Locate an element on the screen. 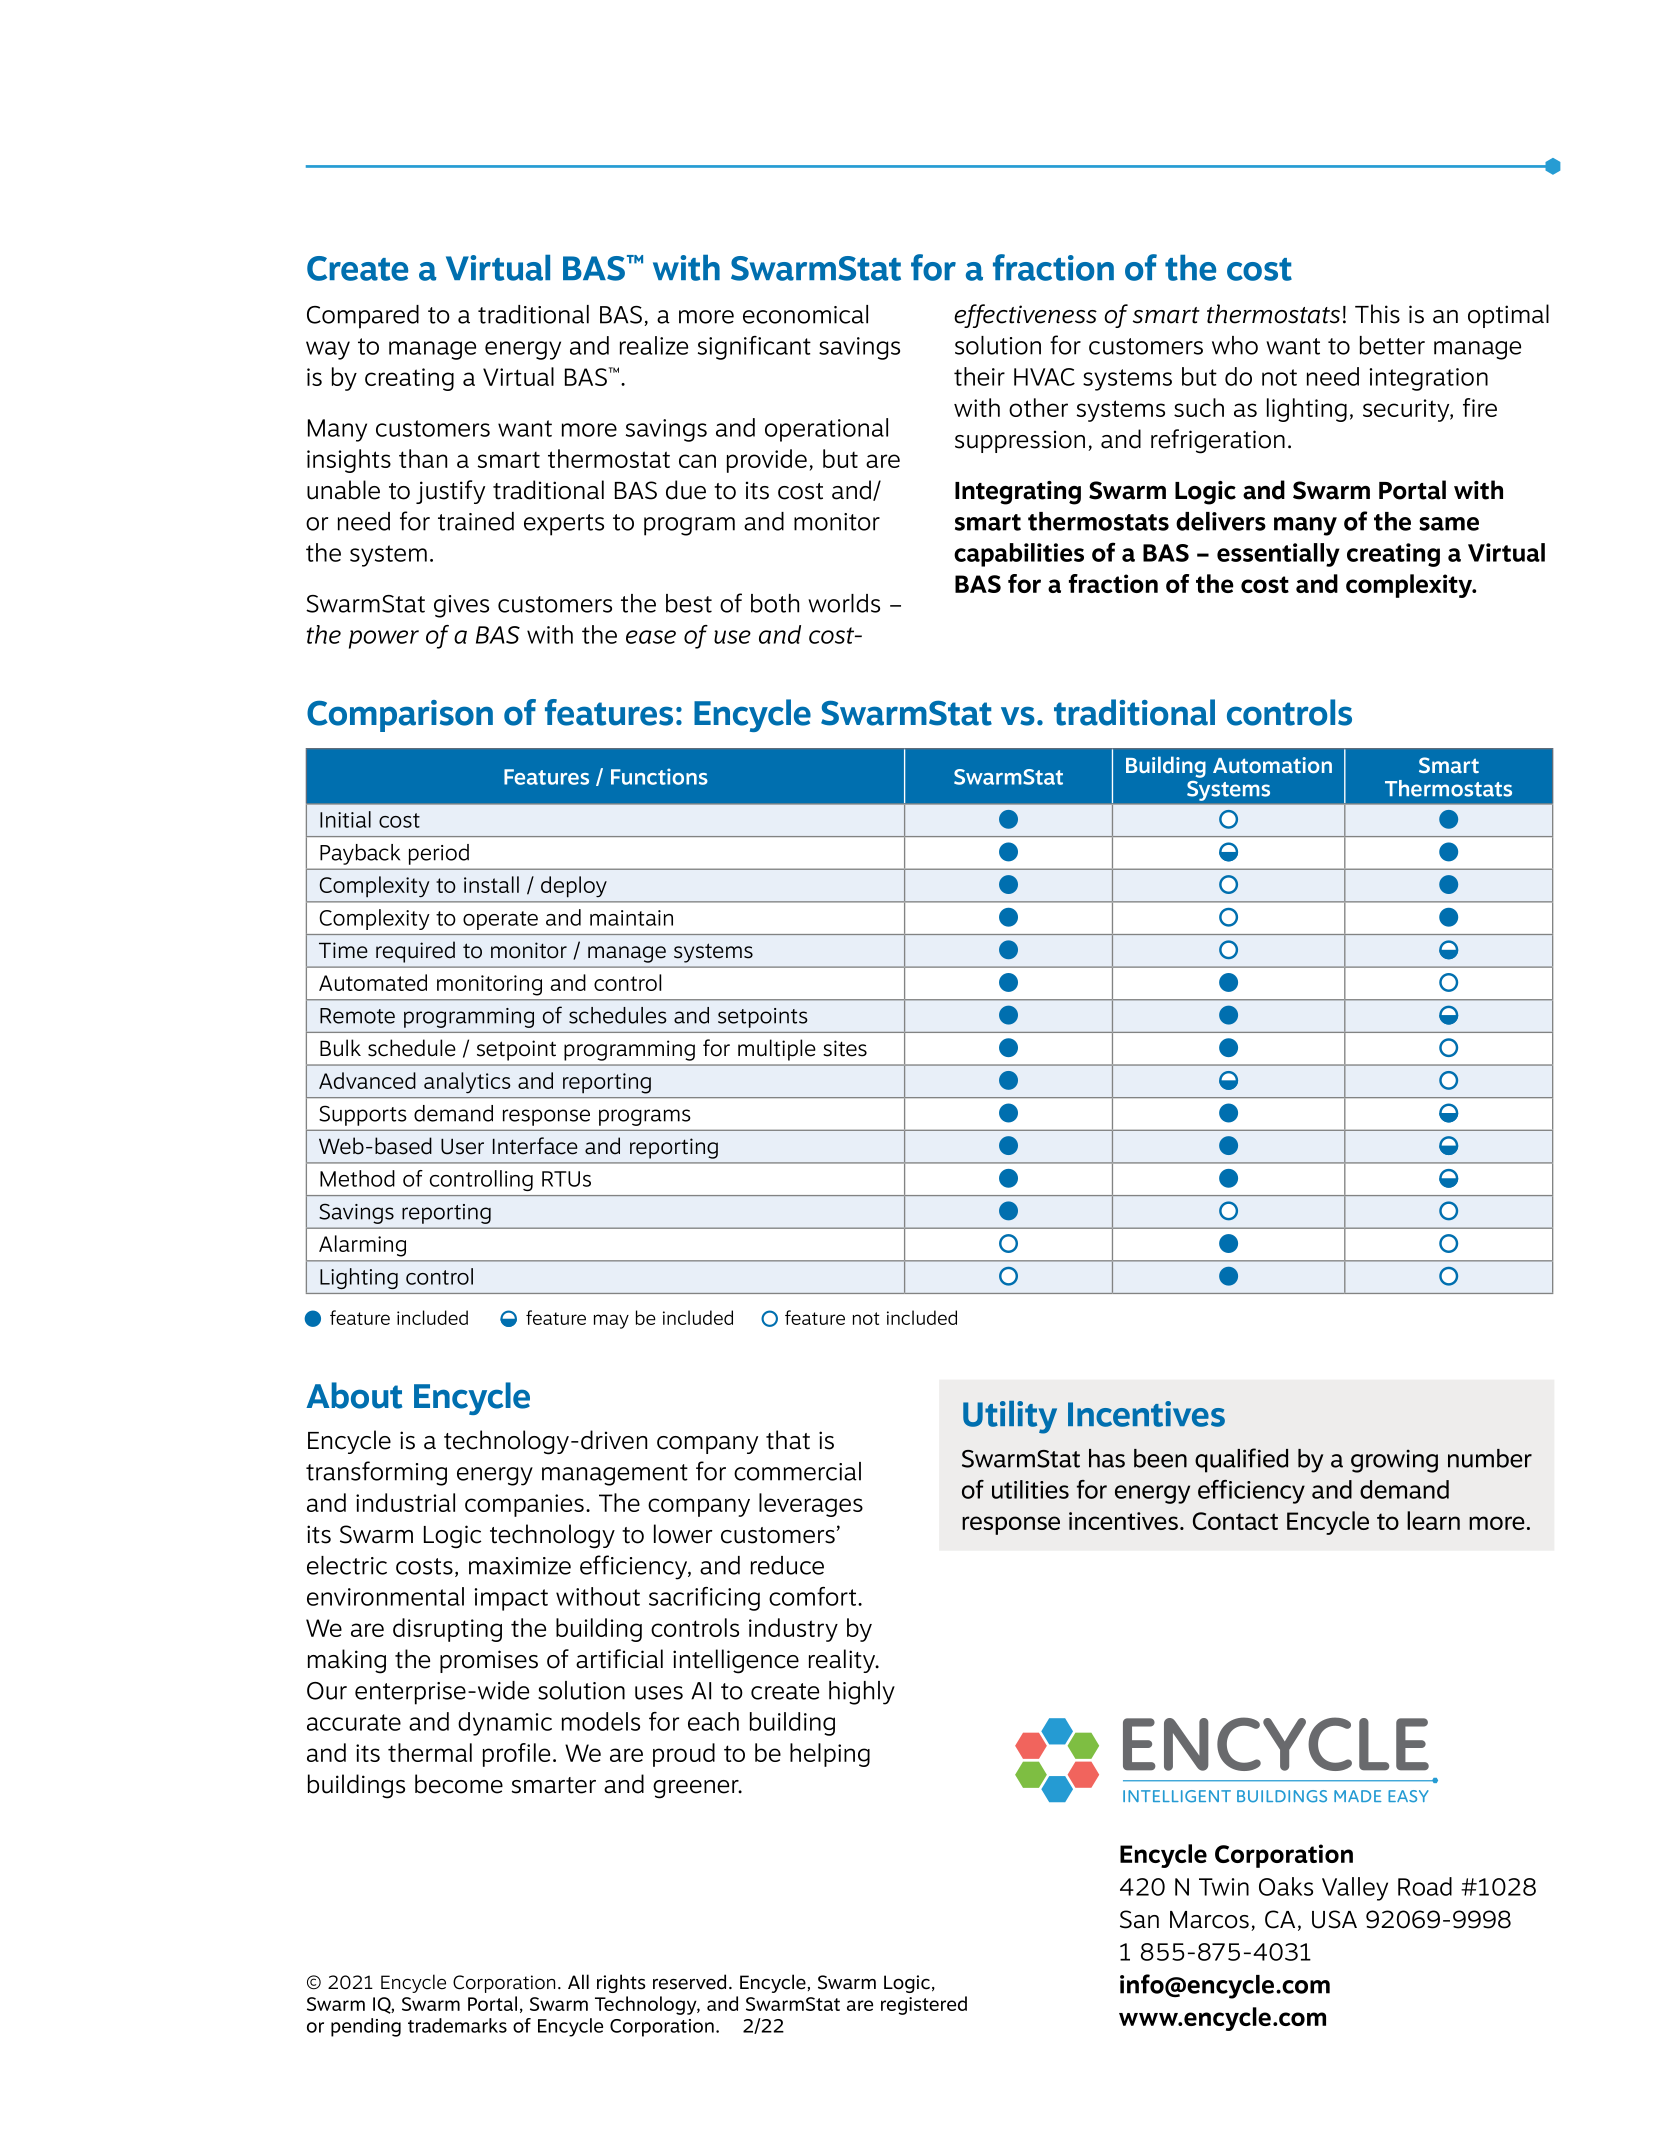 This screenshot has height=2152, width=1663. their is located at coordinates (979, 376).
